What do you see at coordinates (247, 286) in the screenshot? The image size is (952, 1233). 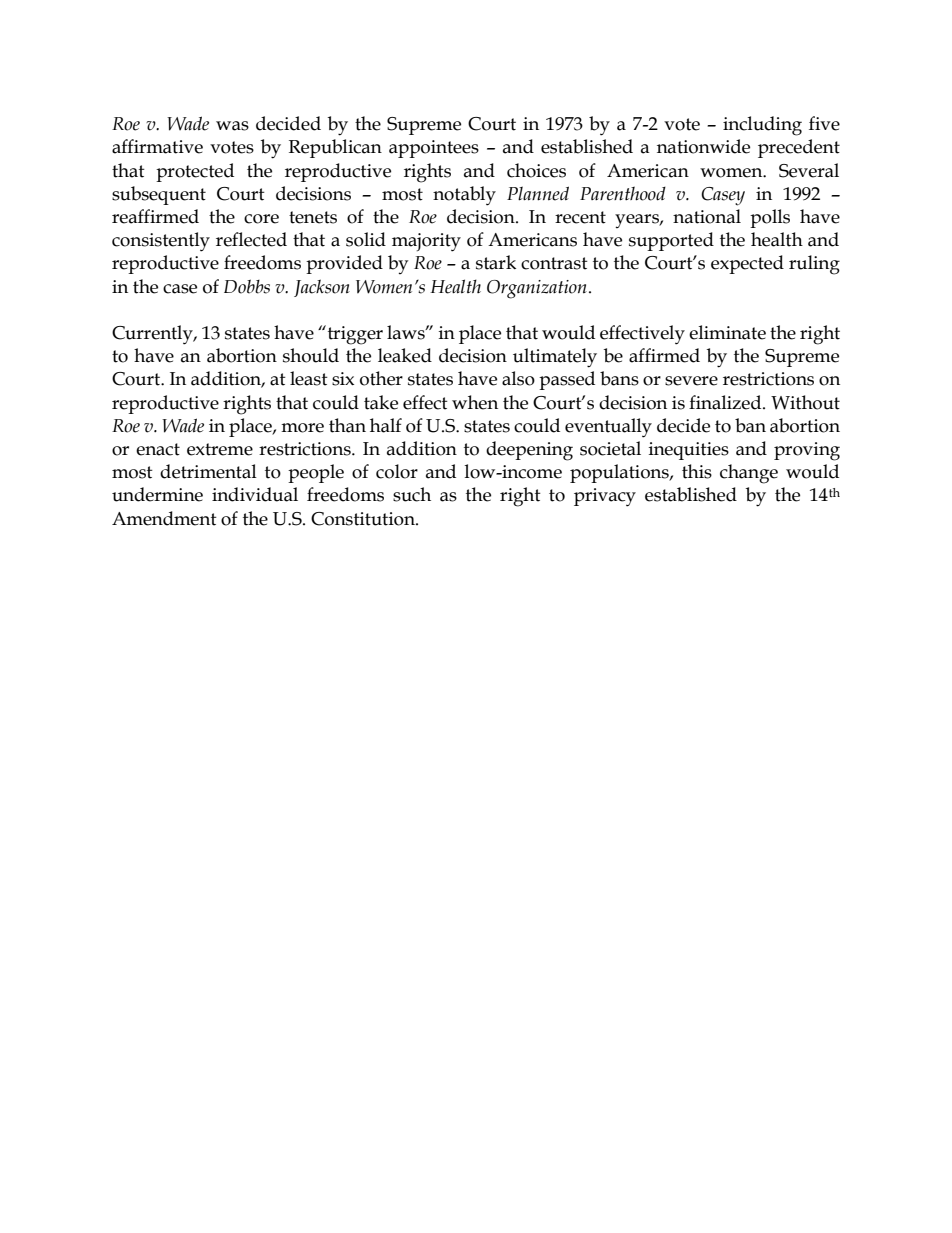 I see `Dobbs` at bounding box center [247, 286].
